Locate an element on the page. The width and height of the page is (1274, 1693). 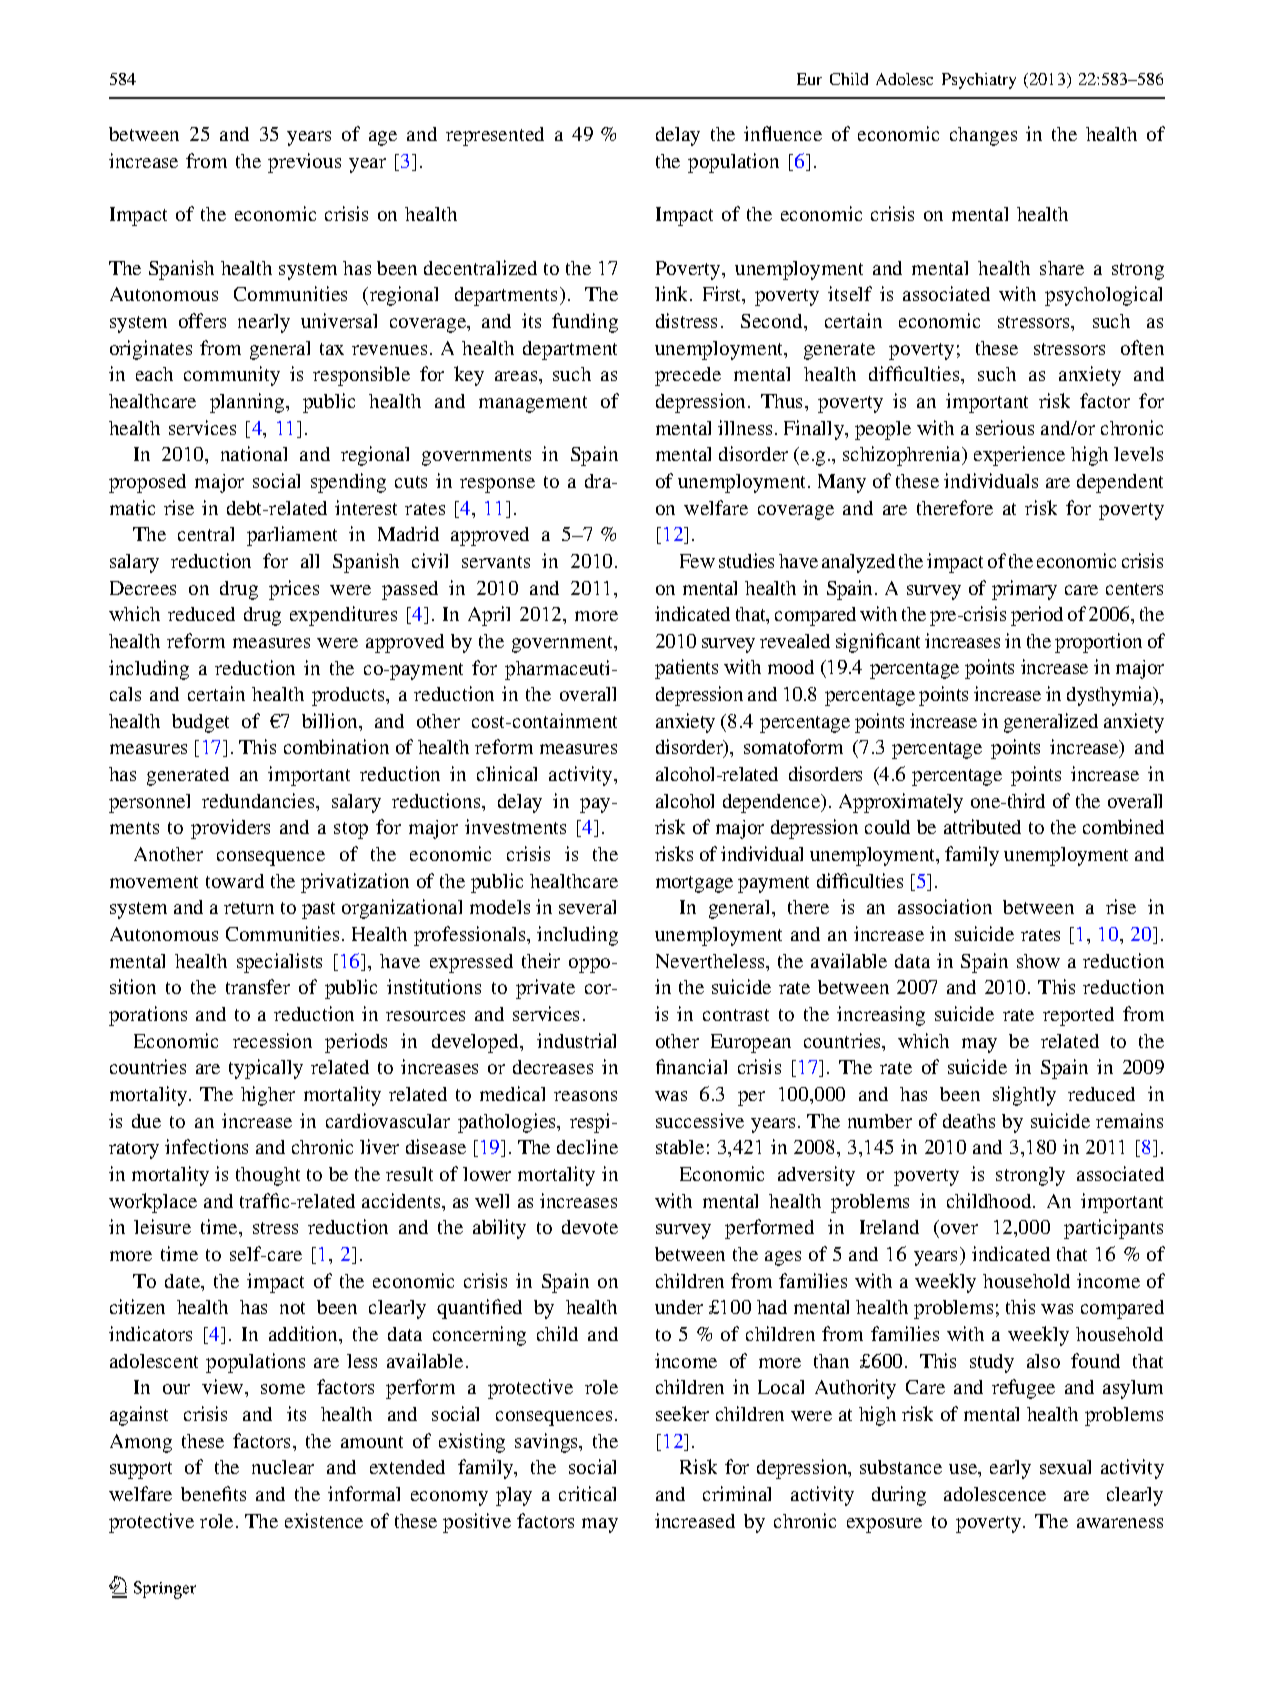
devote is located at coordinates (590, 1227).
